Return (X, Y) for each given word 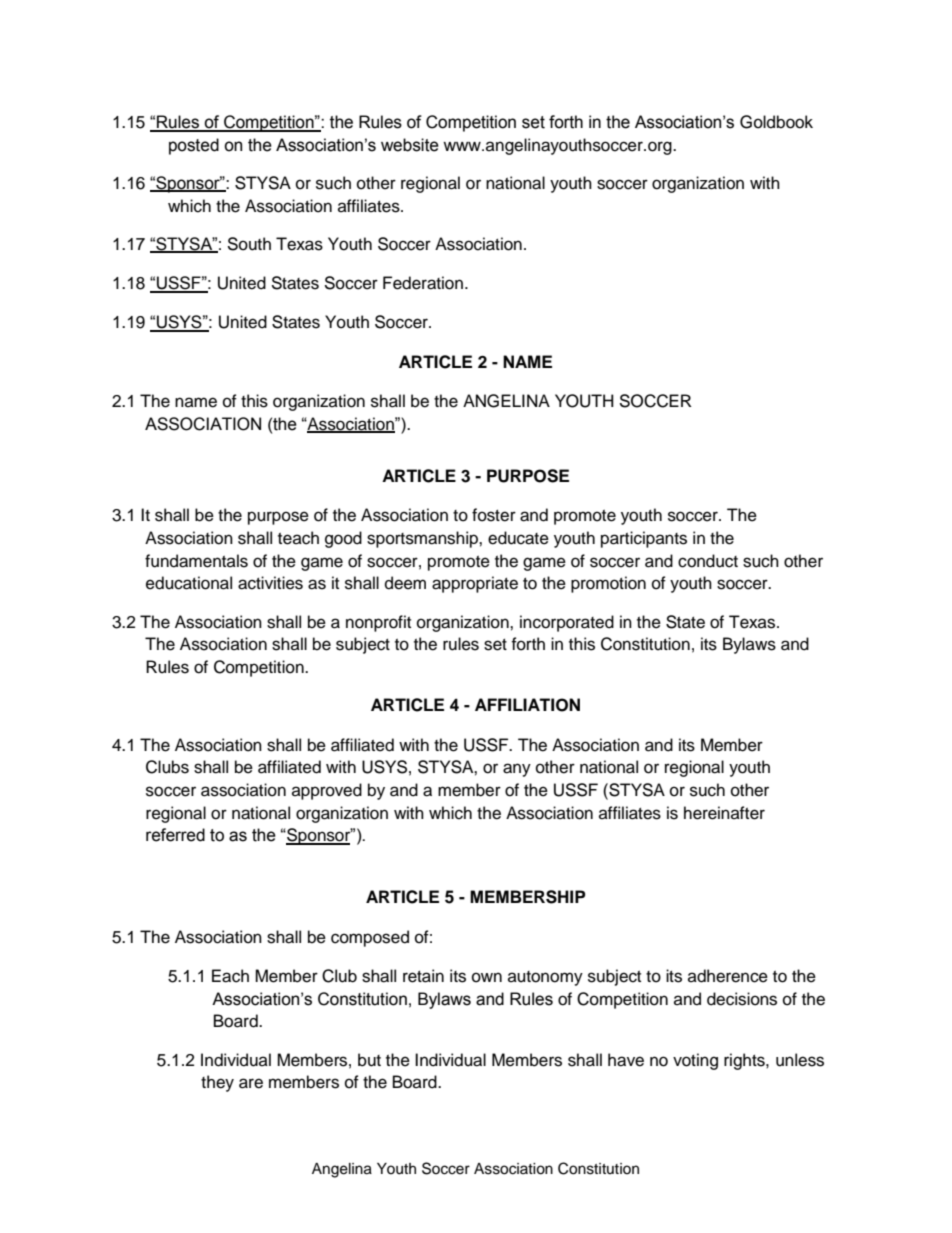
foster (494, 515)
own (487, 977)
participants (644, 539)
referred (175, 835)
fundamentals (196, 561)
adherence (728, 976)
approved (327, 791)
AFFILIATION (527, 705)
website (410, 145)
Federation (423, 283)
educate (518, 538)
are (251, 1083)
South (249, 244)
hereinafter (724, 813)
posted (194, 146)
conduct (708, 561)
